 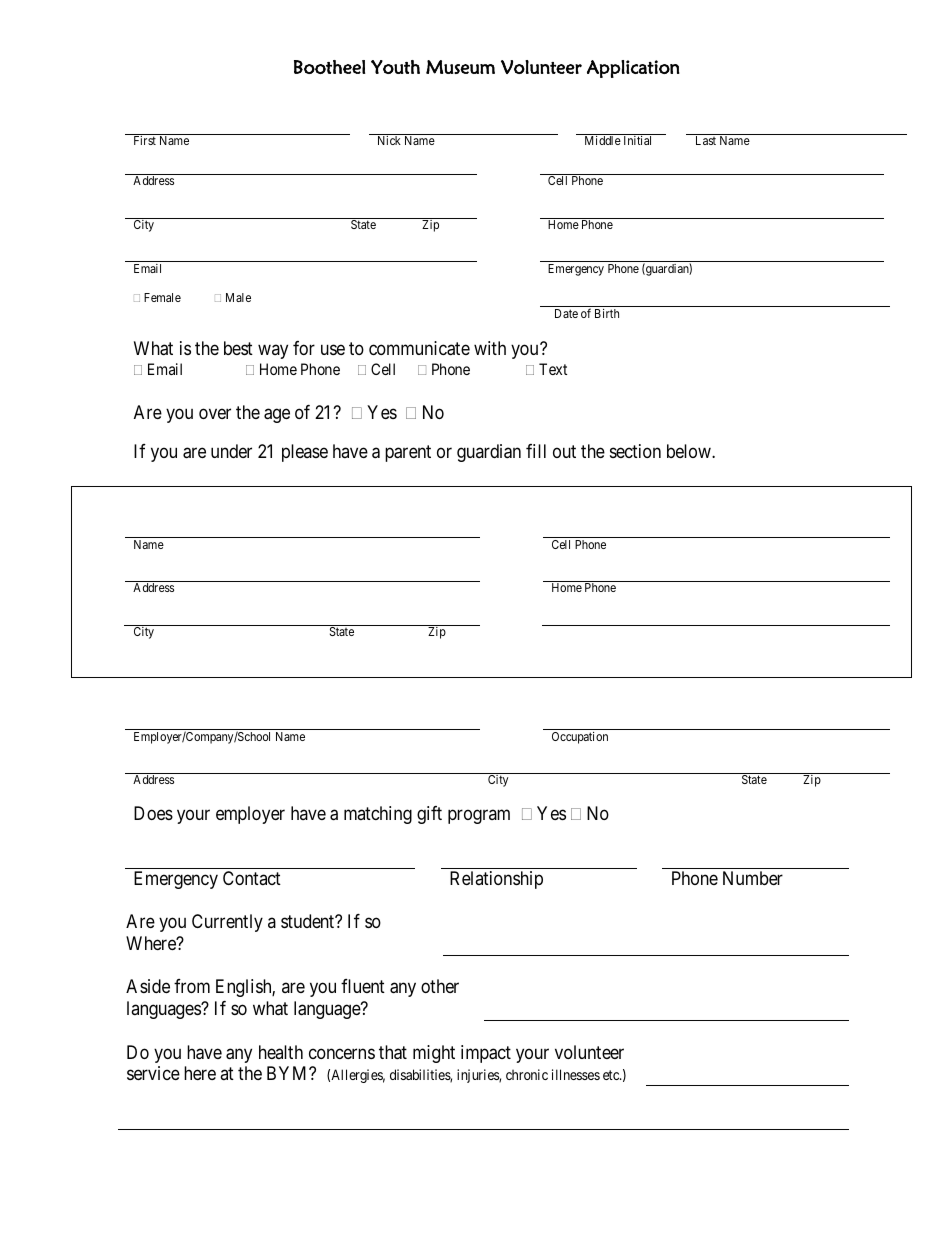 What do you see at coordinates (215, 413) in the image?
I see `over` at bounding box center [215, 413].
